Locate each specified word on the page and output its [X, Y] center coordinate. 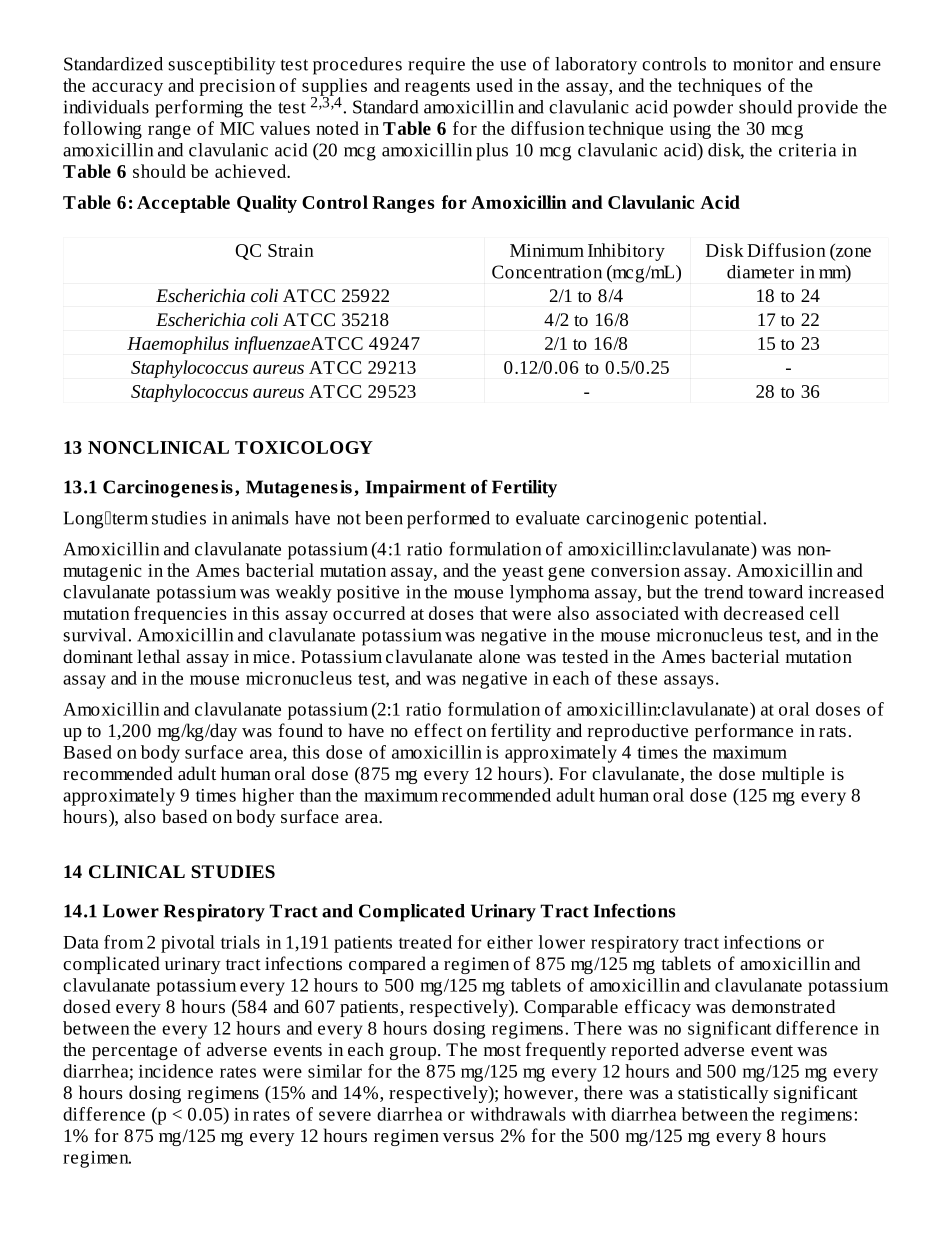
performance [744, 732]
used [494, 85]
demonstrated [783, 1006]
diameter [760, 272]
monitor [763, 64]
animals [260, 518]
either [510, 942]
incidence [176, 1071]
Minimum [547, 250]
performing [199, 108]
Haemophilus [178, 345]
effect [438, 730]
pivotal [188, 944]
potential [728, 520]
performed [448, 520]
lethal [158, 656]
